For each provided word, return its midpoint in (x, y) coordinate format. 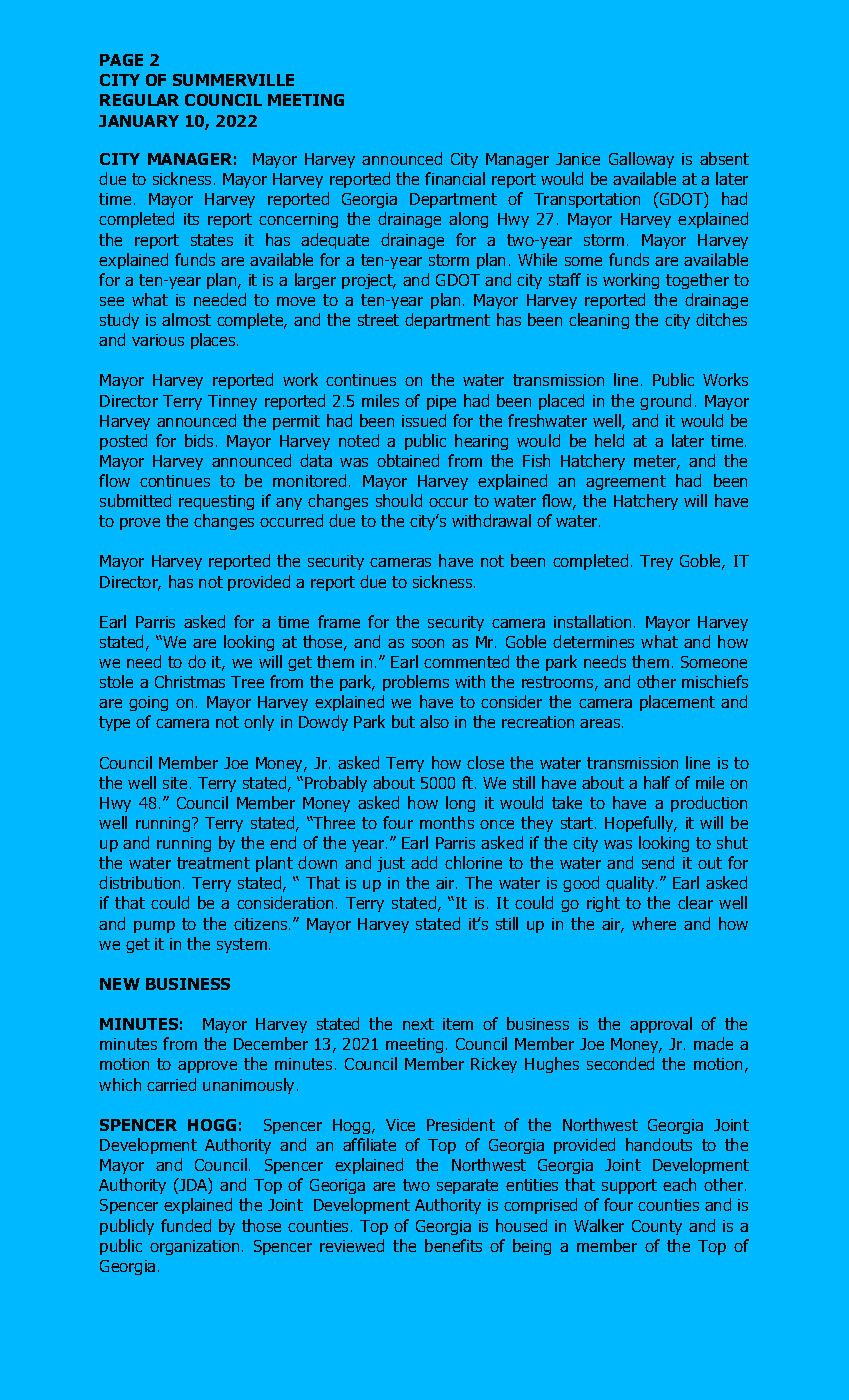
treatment (213, 863)
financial (455, 178)
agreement (626, 482)
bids (199, 440)
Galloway (641, 160)
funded (186, 1225)
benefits (453, 1245)
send (658, 862)
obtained (408, 460)
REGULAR (139, 100)
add (424, 862)
